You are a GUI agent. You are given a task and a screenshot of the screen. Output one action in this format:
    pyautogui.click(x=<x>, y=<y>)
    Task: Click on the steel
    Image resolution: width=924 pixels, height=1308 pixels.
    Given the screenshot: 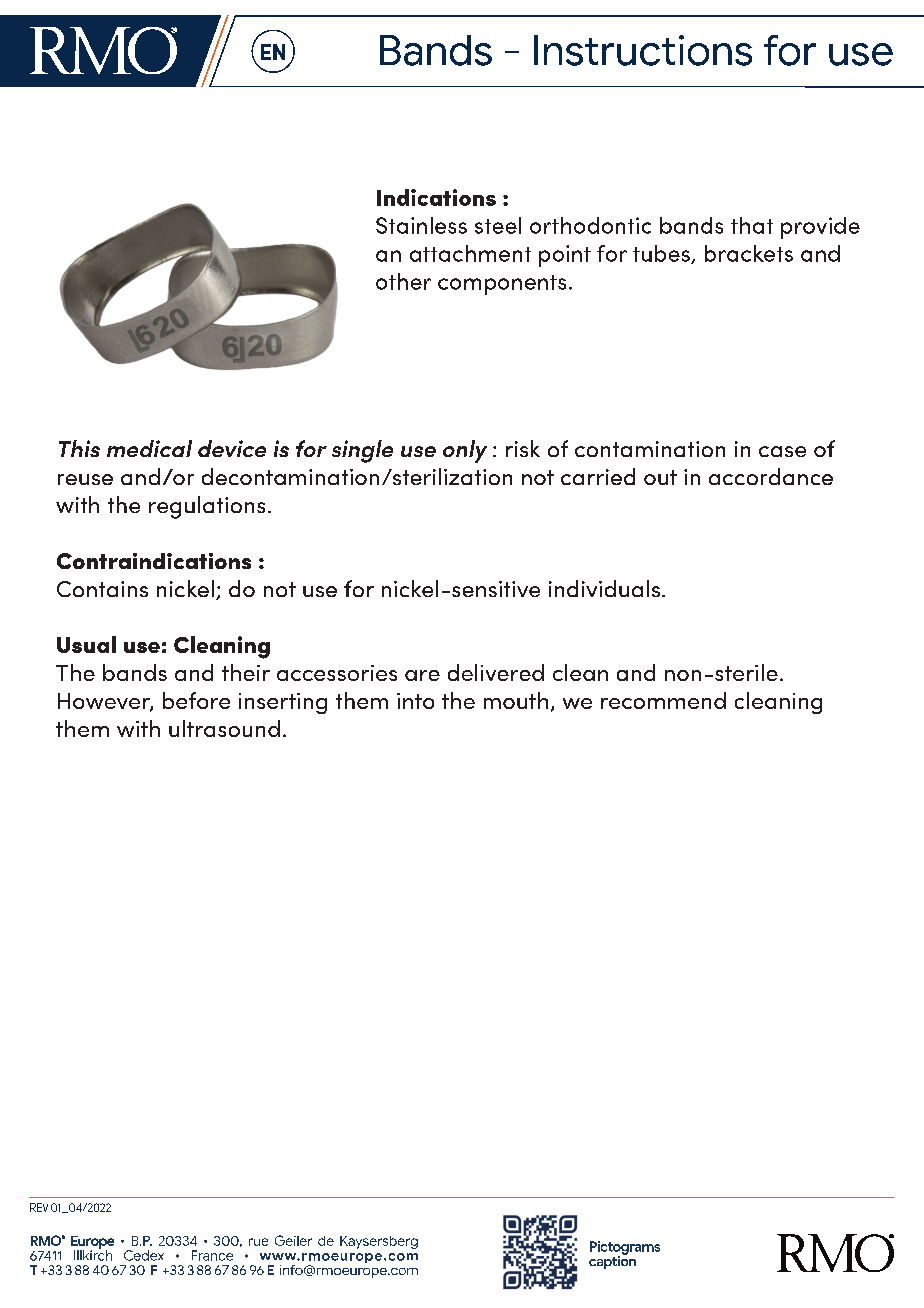 What is the action you would take?
    pyautogui.click(x=498, y=225)
